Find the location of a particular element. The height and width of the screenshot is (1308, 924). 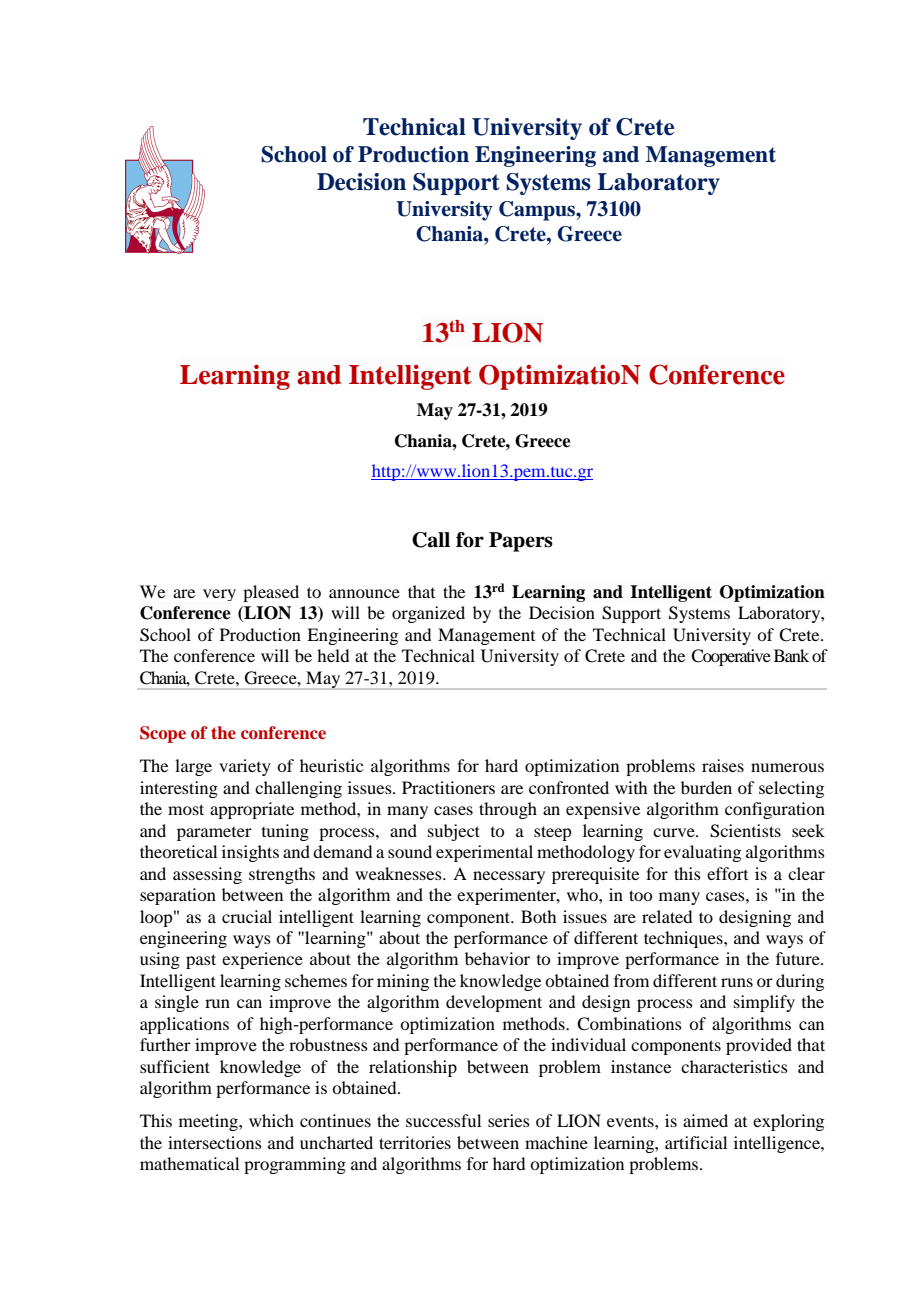

series is located at coordinates (509, 1120).
